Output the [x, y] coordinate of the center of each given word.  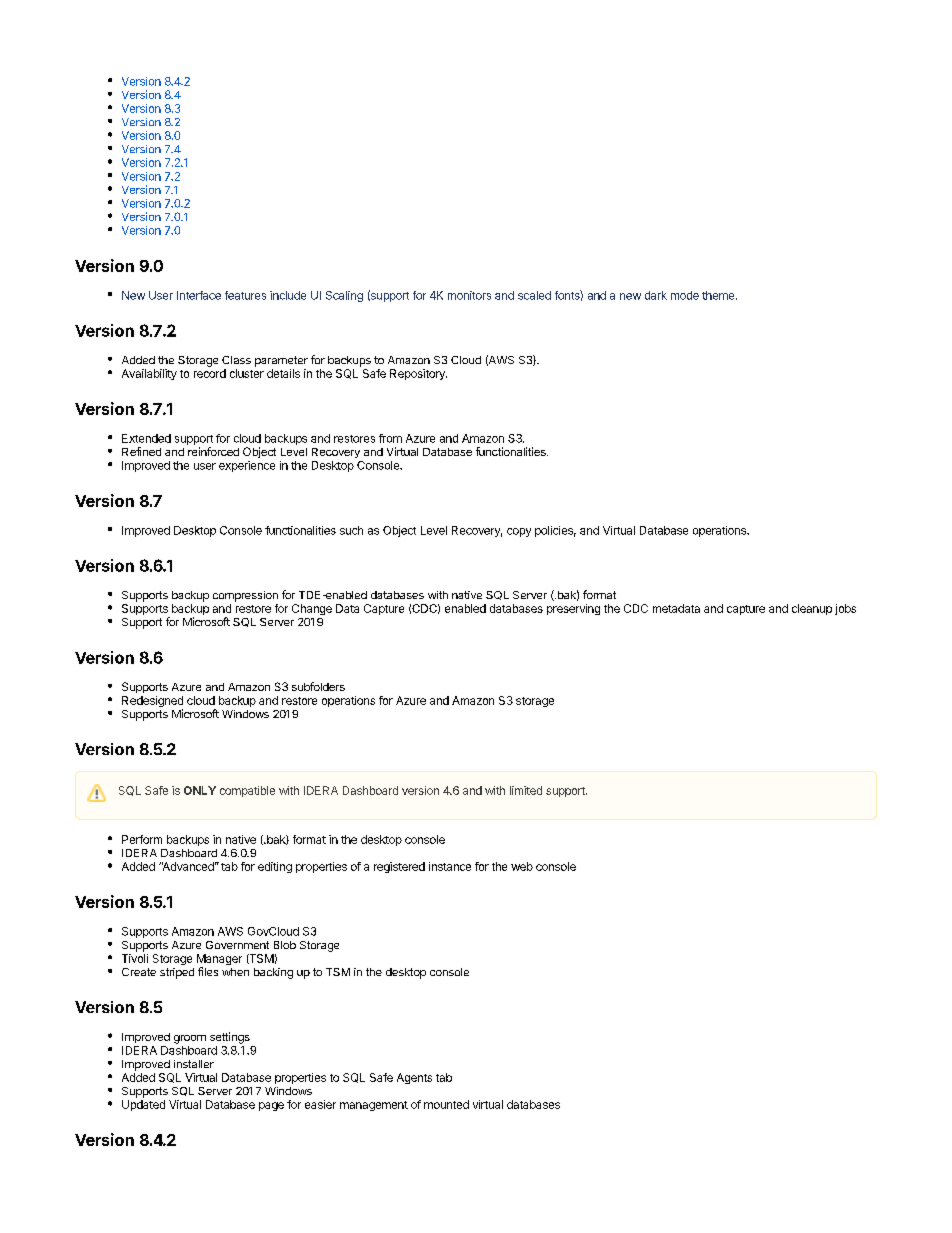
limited [526, 790]
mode [685, 295]
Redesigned [152, 703]
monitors [469, 295]
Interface [199, 295]
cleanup [812, 609]
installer [194, 1064]
